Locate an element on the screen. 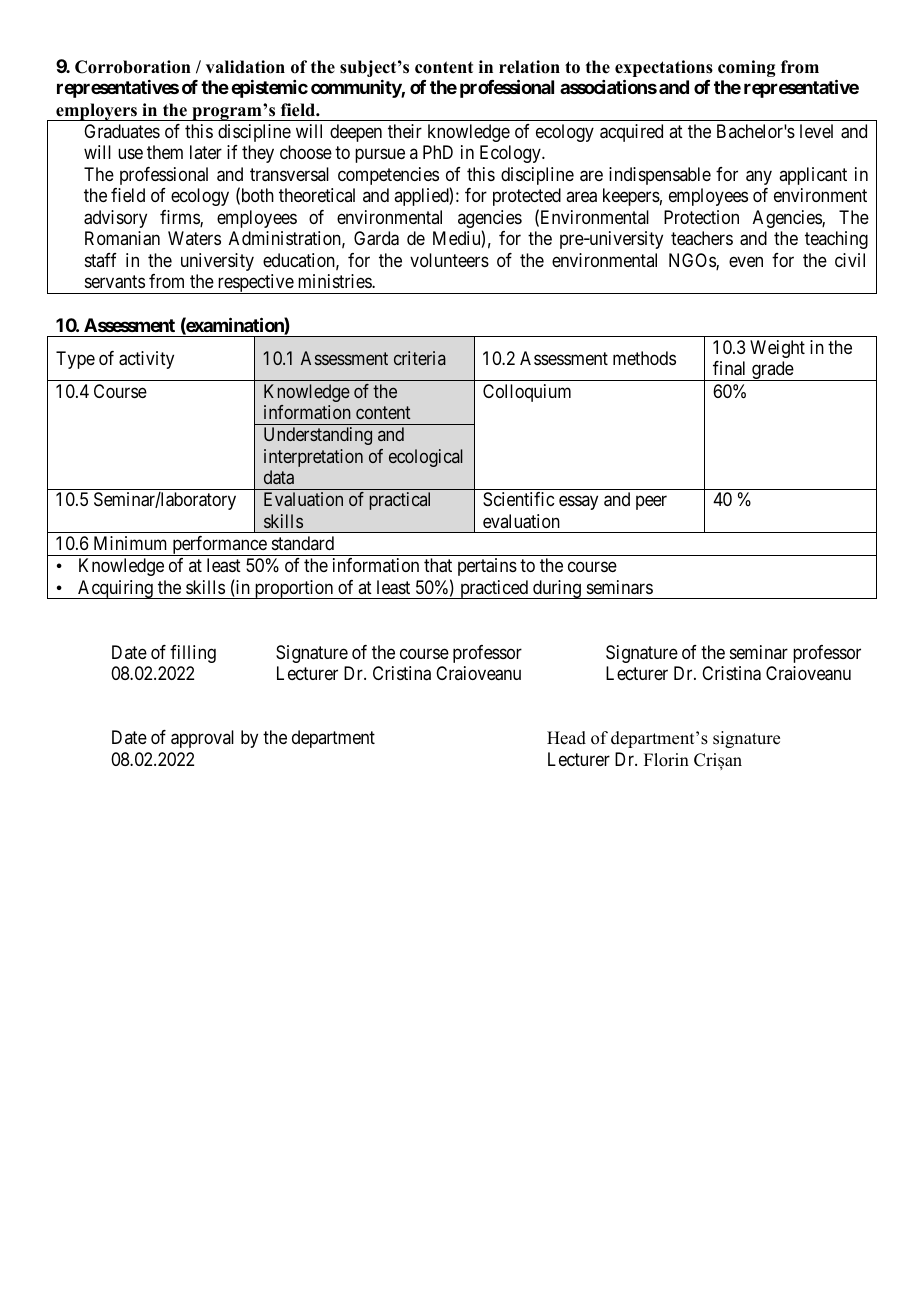 The height and width of the screenshot is (1308, 924). relation is located at coordinates (529, 67).
